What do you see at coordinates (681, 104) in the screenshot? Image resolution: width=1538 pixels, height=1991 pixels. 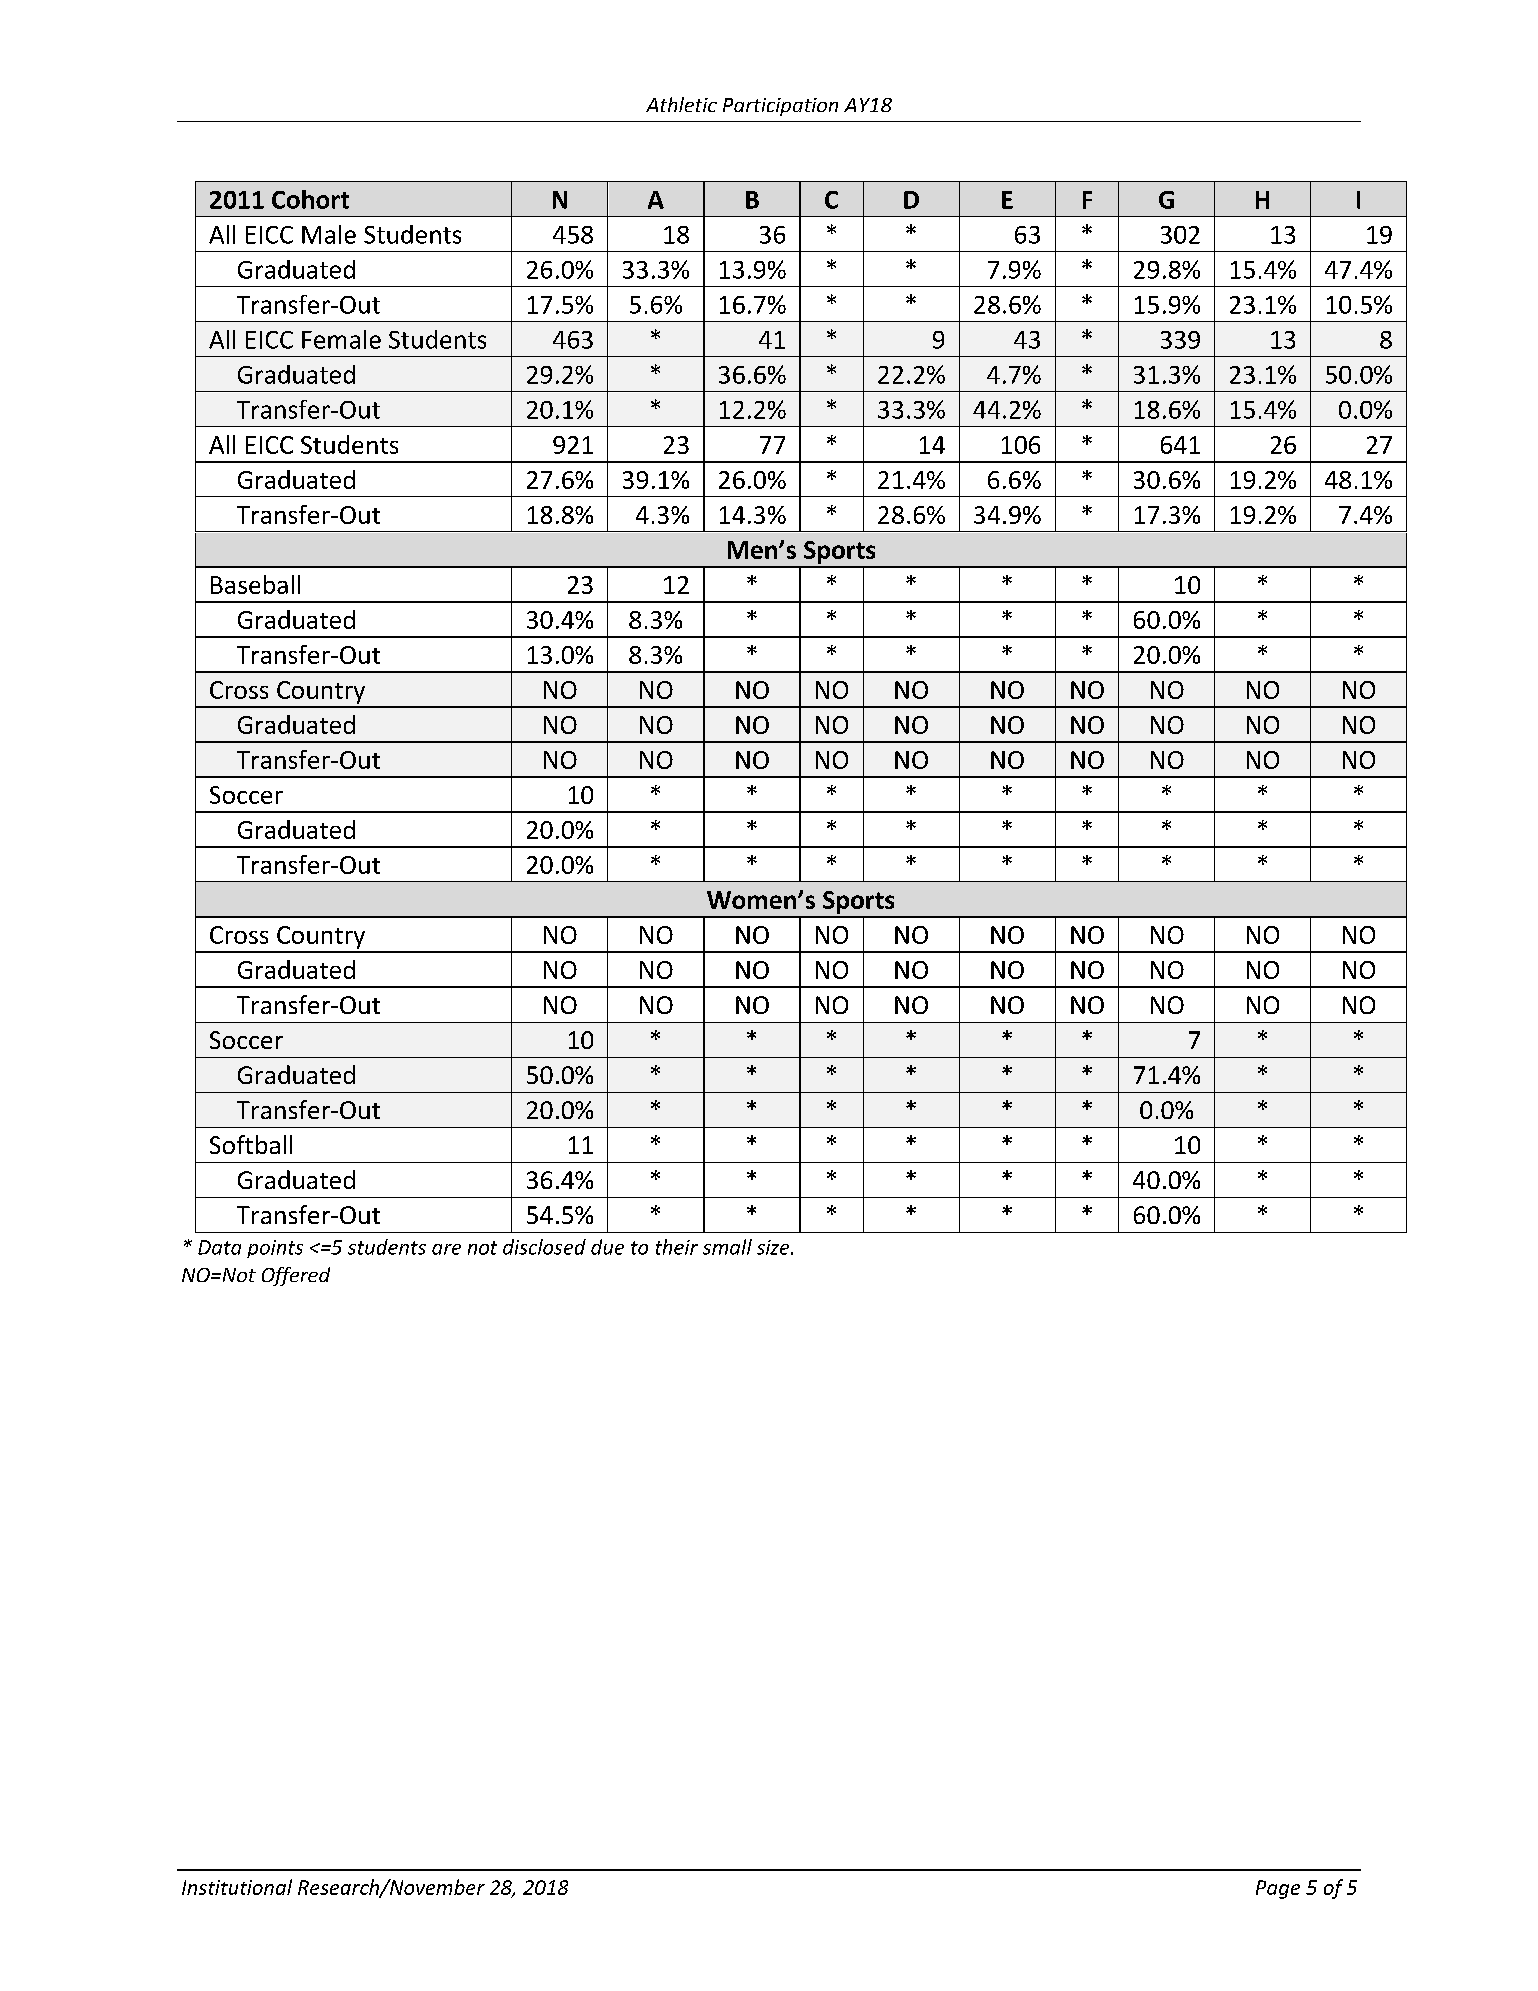 I see `Athletic` at bounding box center [681, 104].
